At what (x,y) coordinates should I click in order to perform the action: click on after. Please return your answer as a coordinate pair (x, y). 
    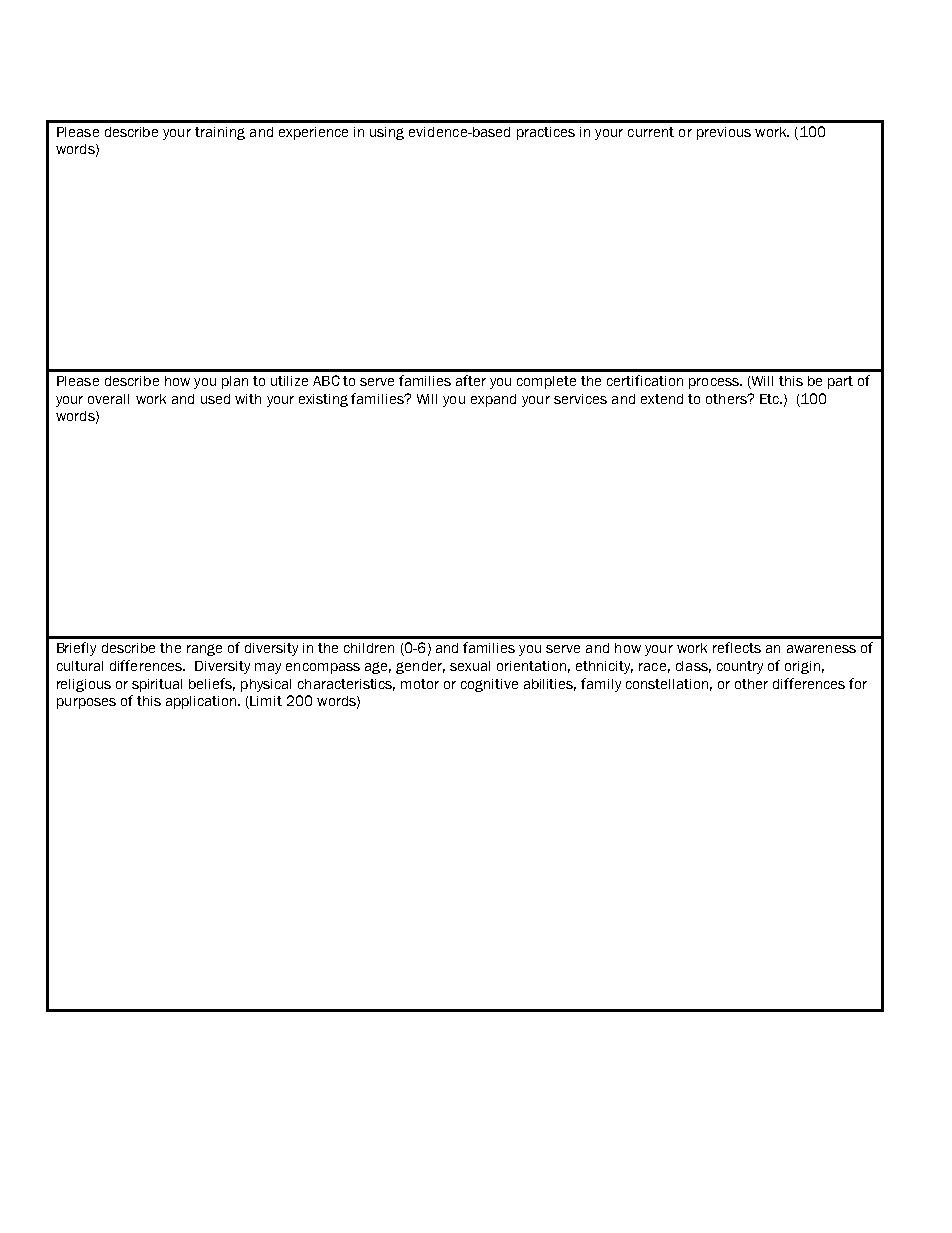
    Looking at the image, I should click on (471, 380).
